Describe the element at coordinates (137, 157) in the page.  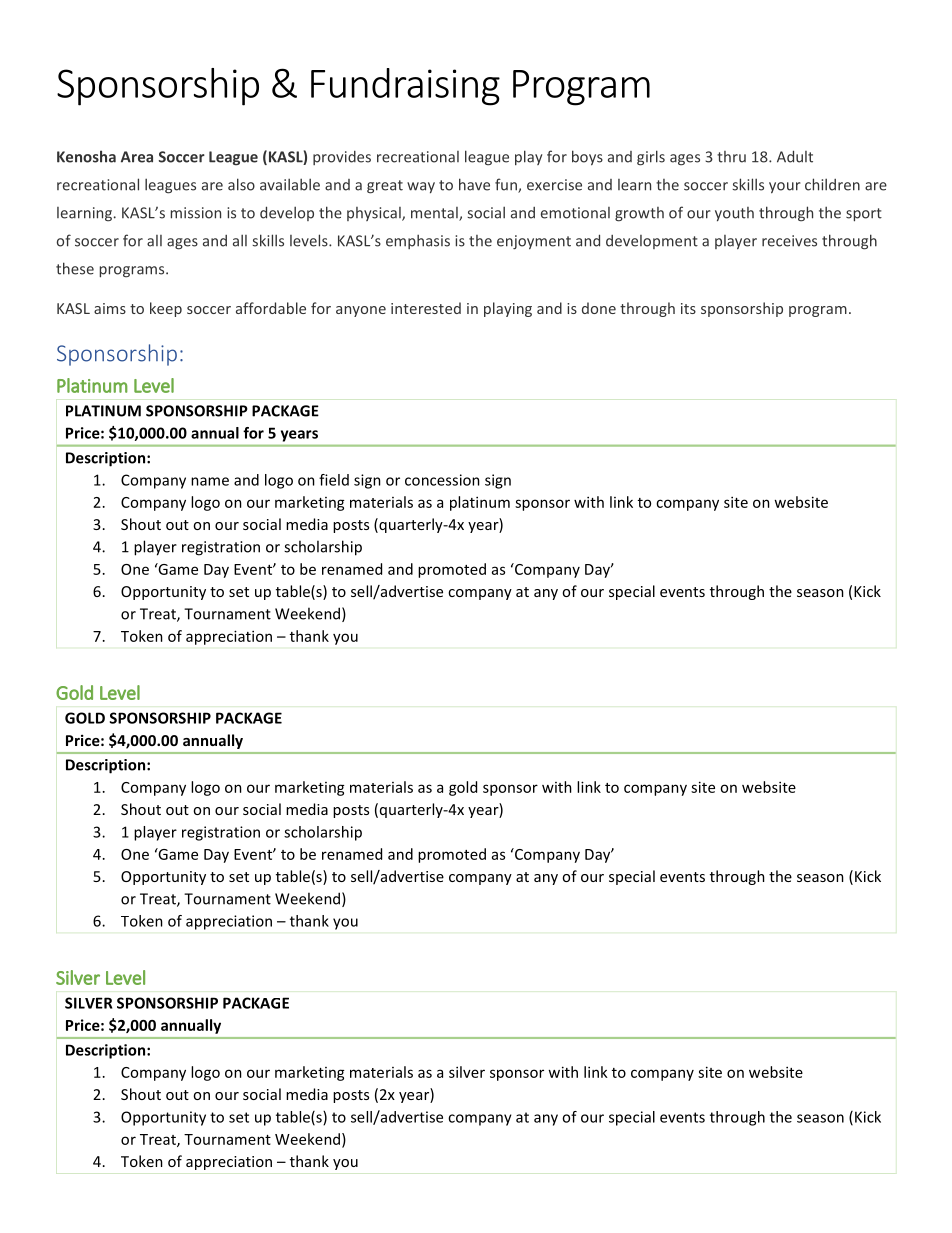
I see `Area` at that location.
